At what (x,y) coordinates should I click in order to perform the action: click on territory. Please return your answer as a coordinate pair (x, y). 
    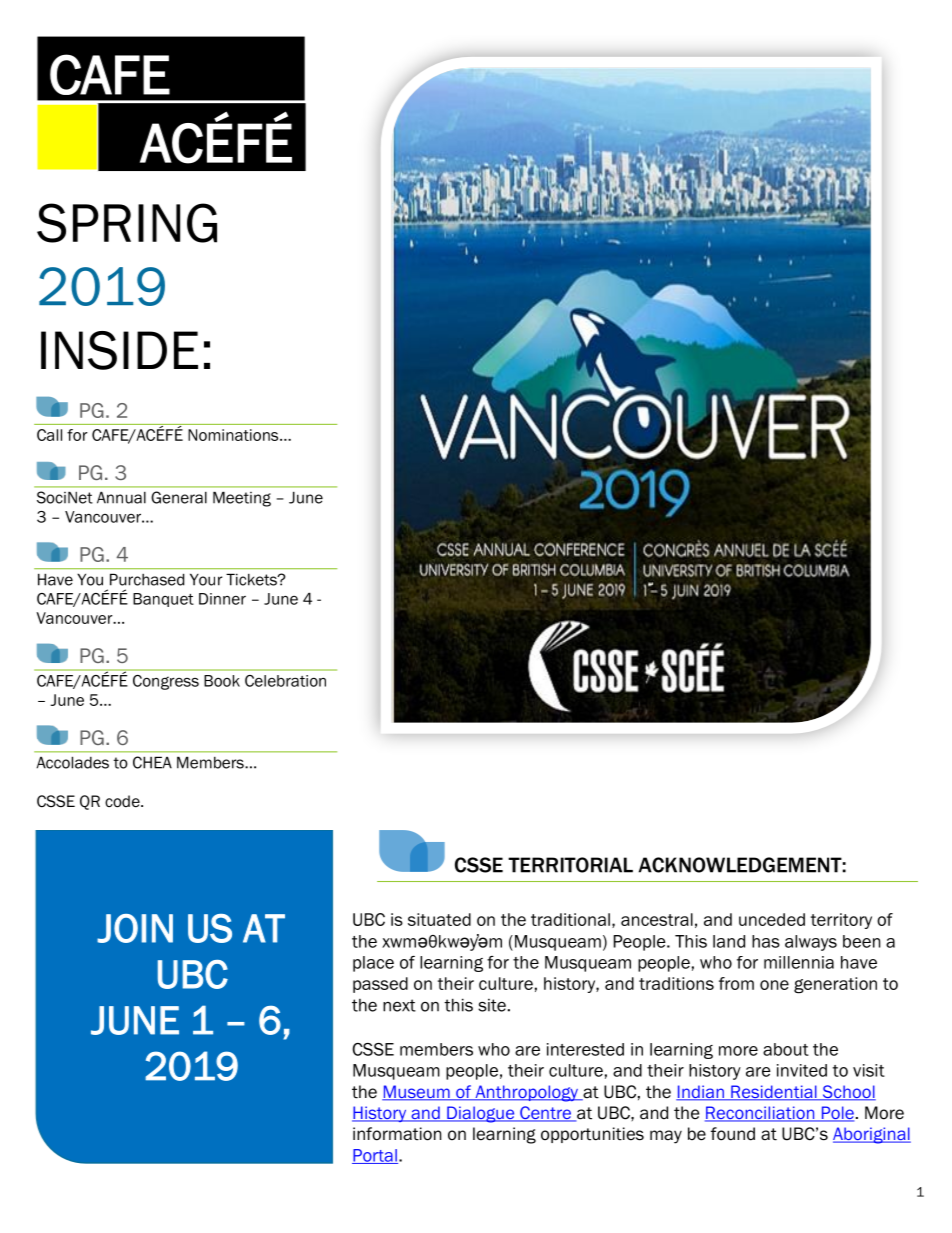
    Looking at the image, I should click on (841, 921).
